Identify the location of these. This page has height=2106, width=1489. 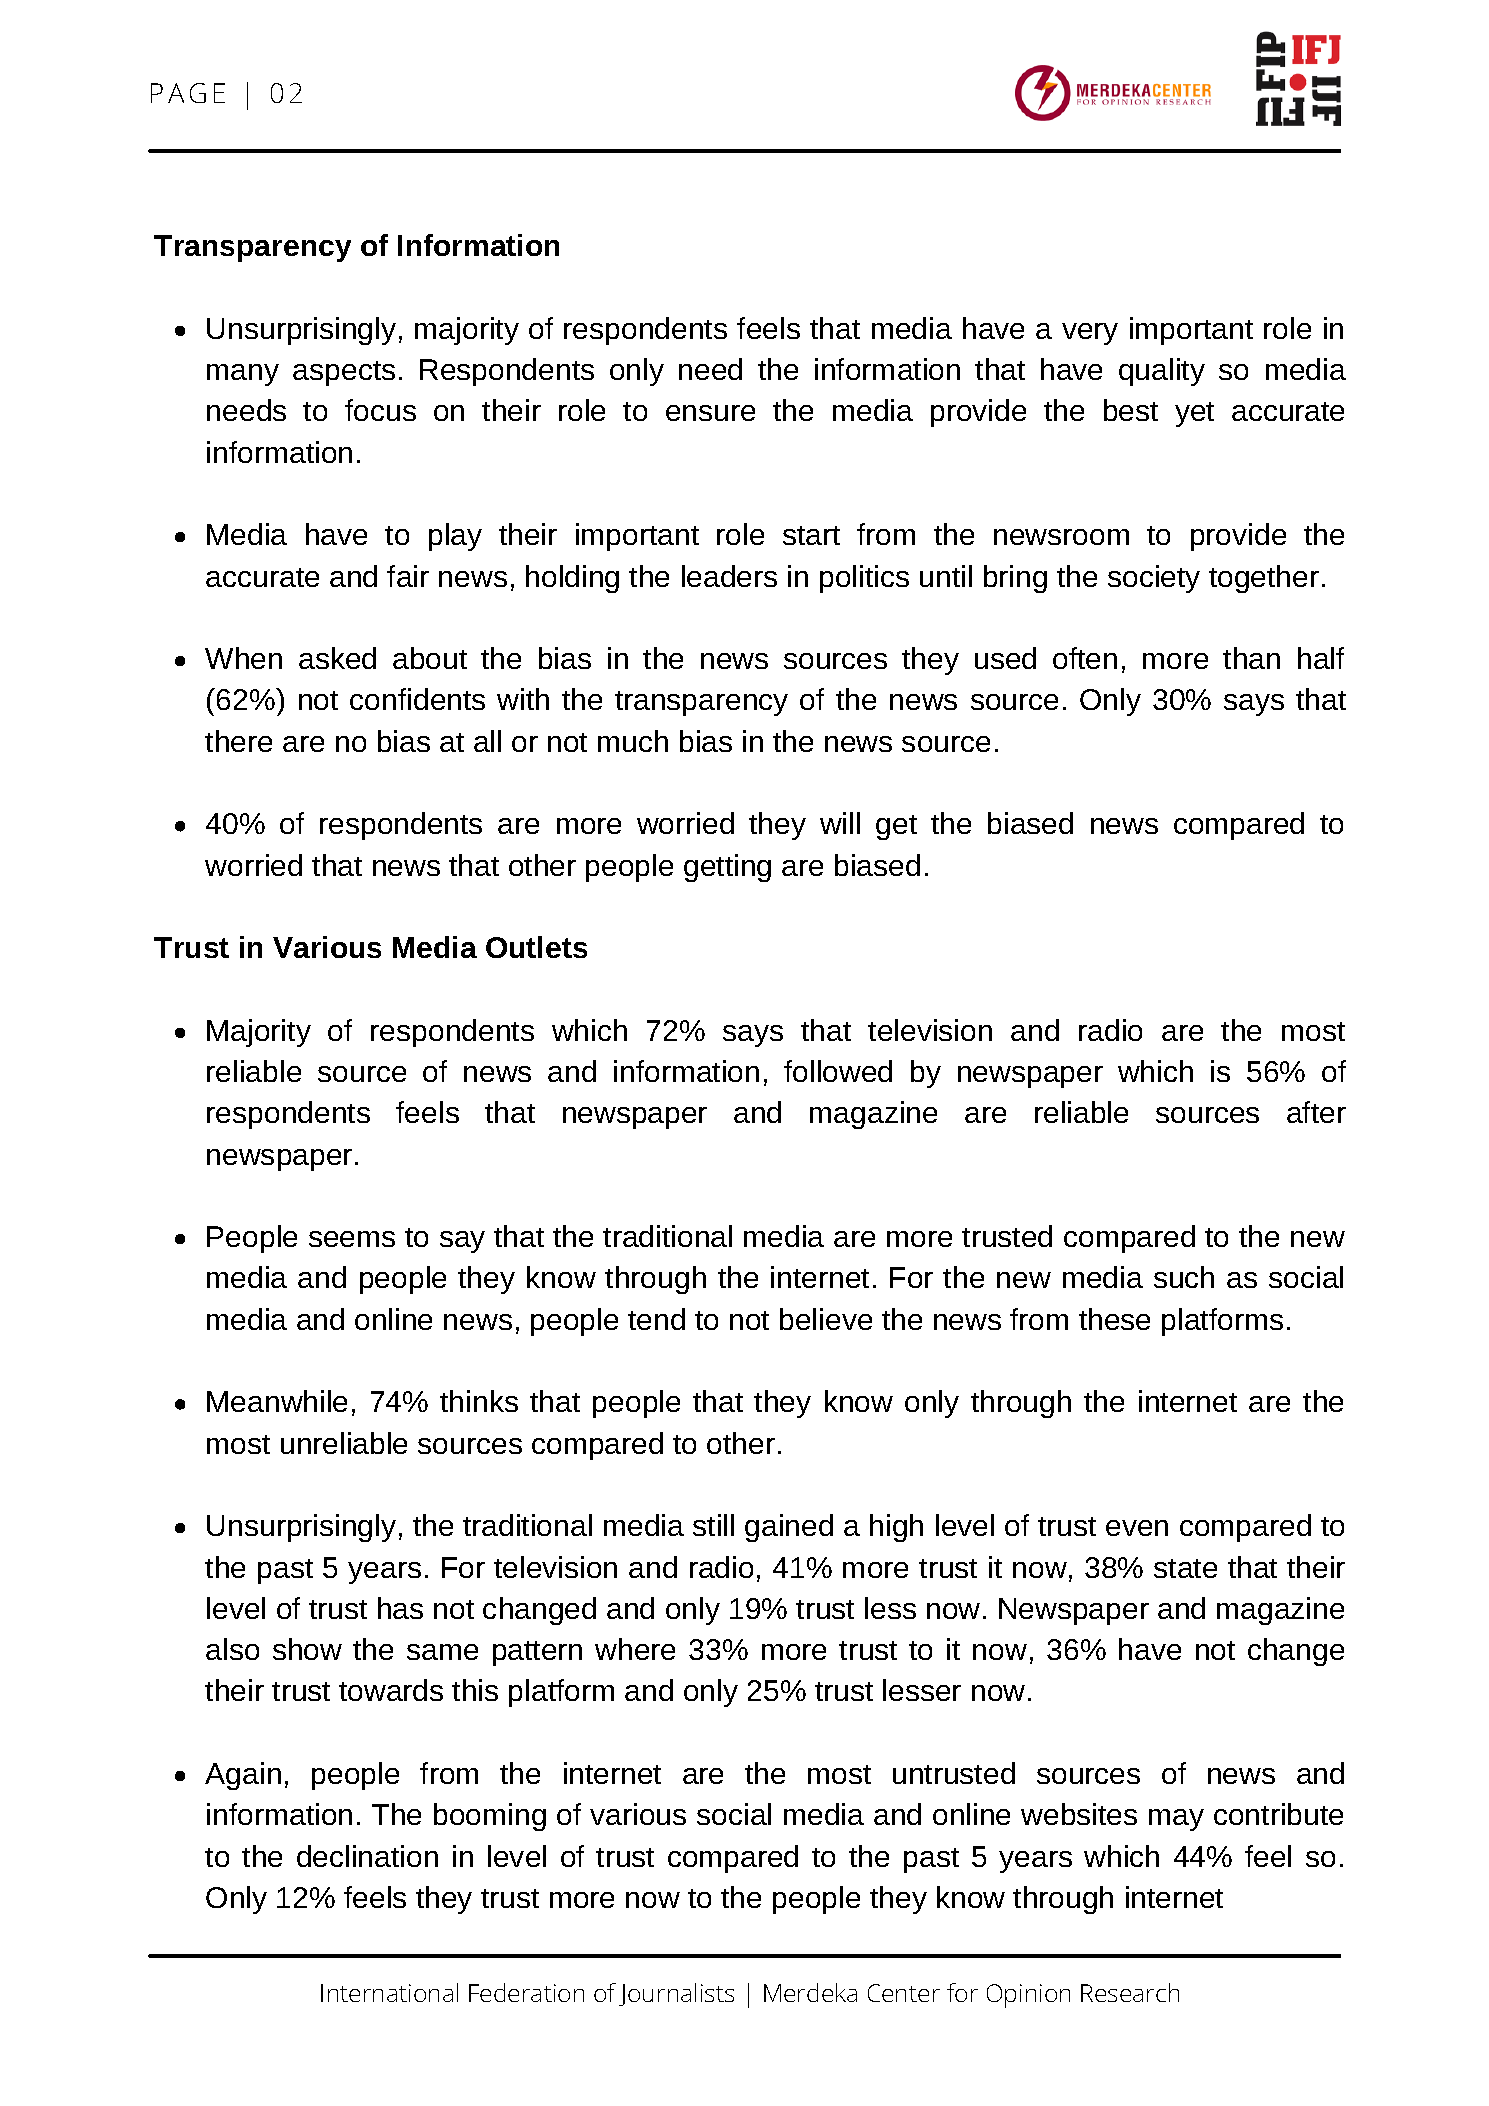
(1114, 1319).
